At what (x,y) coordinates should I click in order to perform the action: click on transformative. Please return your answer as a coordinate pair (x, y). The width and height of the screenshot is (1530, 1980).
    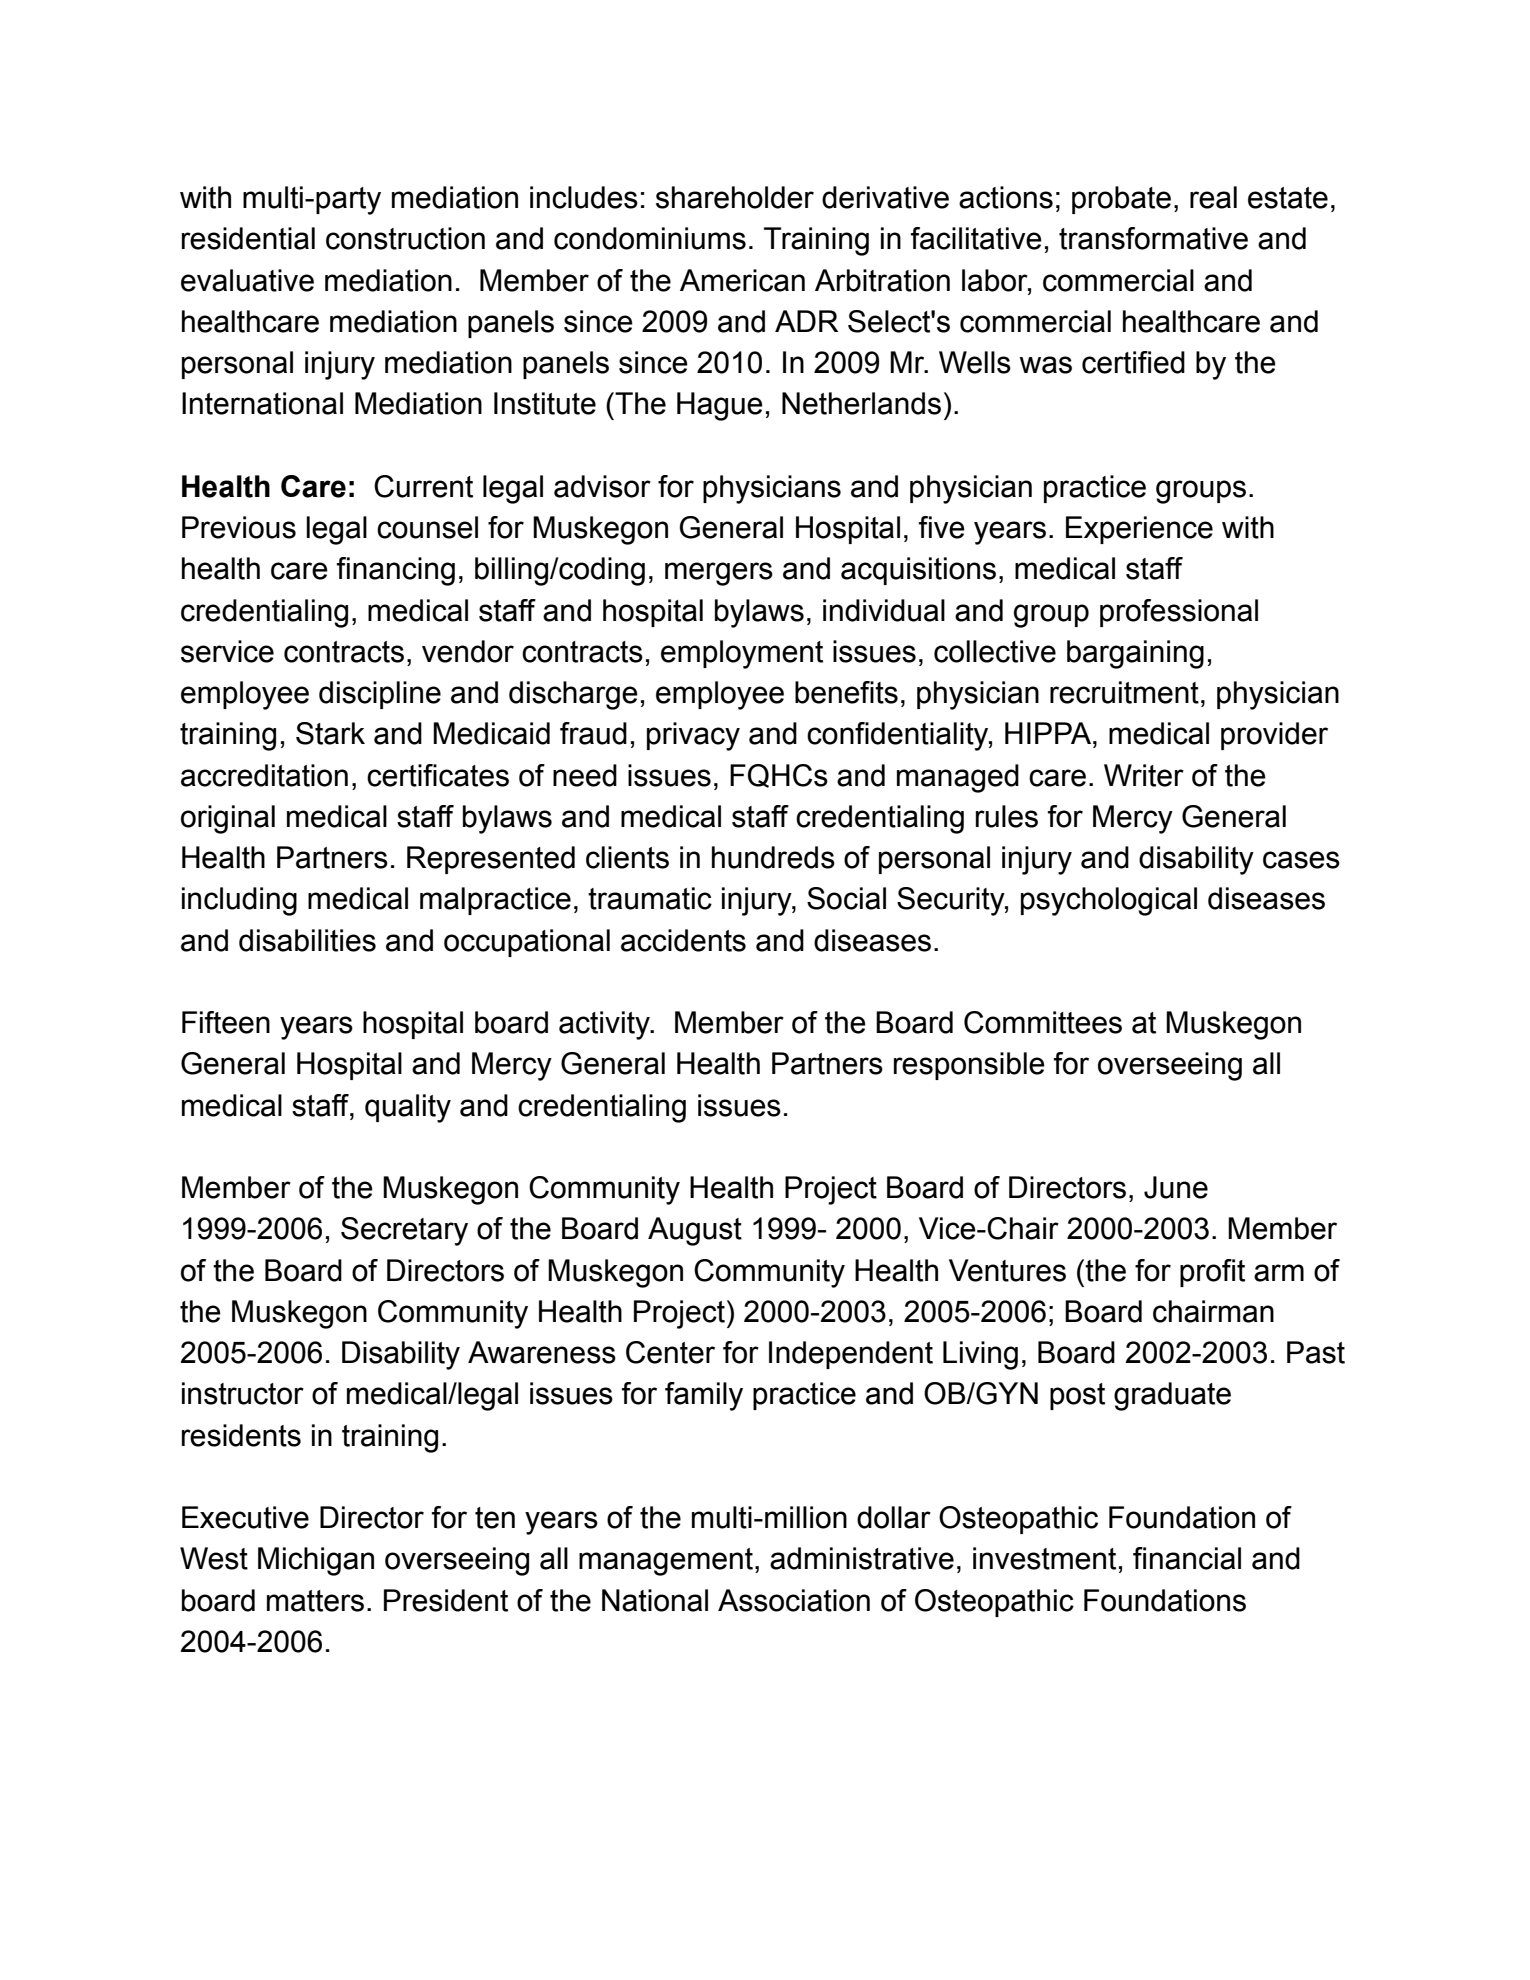
    Looking at the image, I should click on (1153, 238).
